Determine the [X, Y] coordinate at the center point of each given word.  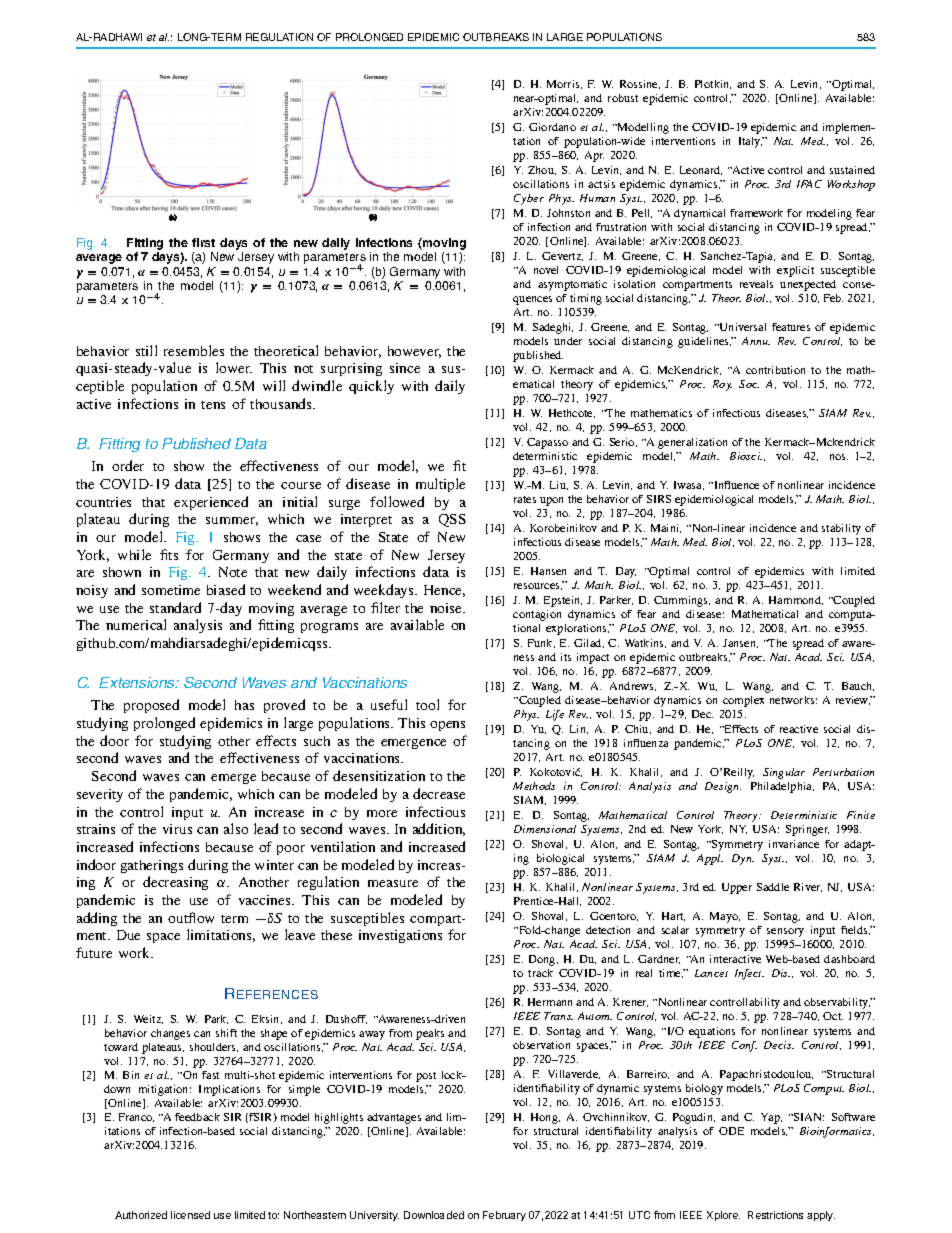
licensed [190, 1215]
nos [839, 457]
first [203, 242]
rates [525, 499]
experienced [211, 503]
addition [439, 829]
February [504, 1216]
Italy [751, 142]
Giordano [552, 127]
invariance [794, 844]
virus [177, 829]
